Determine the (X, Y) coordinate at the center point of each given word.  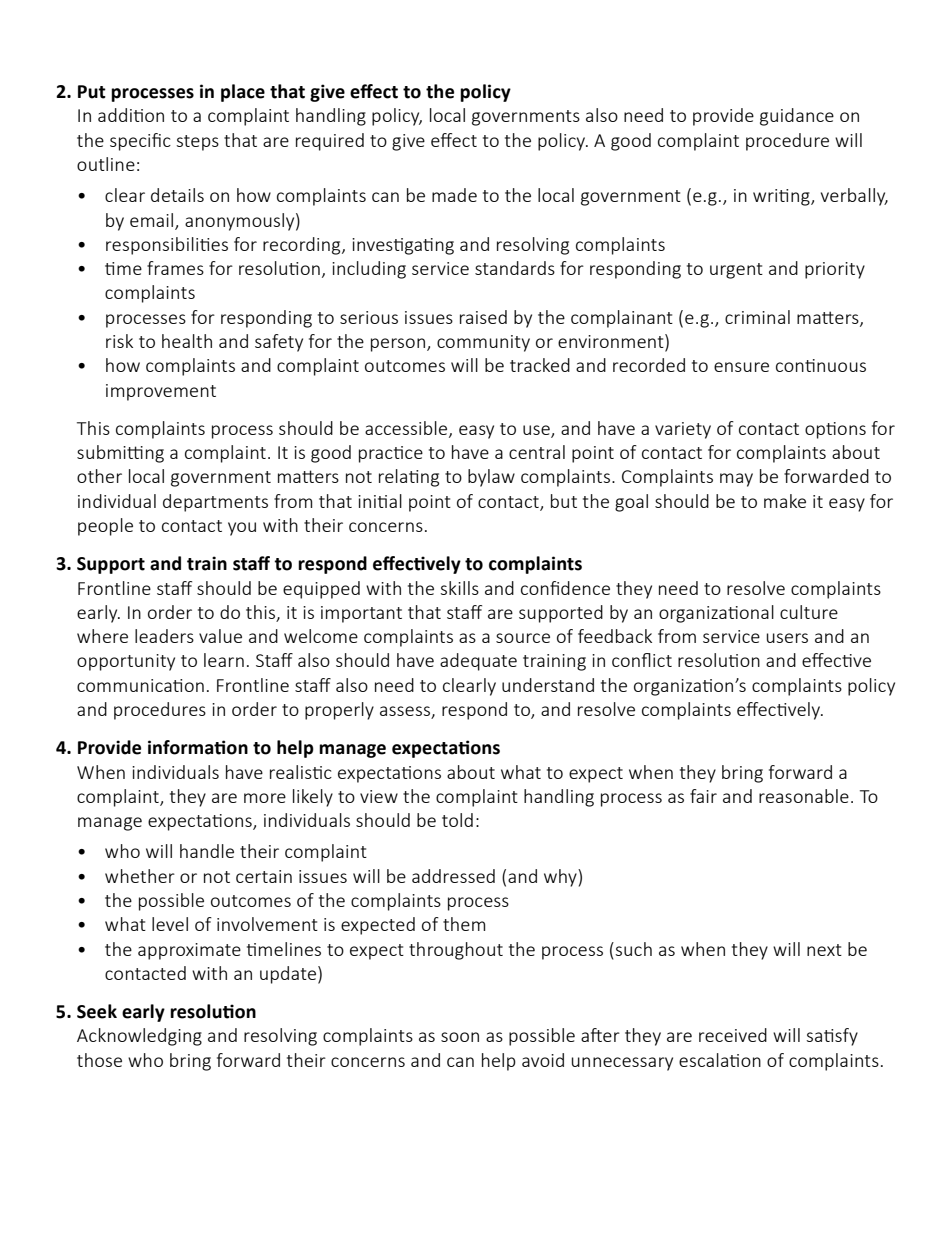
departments (215, 503)
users (787, 638)
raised (483, 317)
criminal (757, 317)
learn (224, 660)
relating (409, 478)
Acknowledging (139, 1037)
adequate (478, 662)
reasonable (804, 796)
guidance (797, 117)
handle (207, 851)
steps (197, 143)
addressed (453, 876)
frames (175, 268)
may (736, 480)
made (454, 195)
